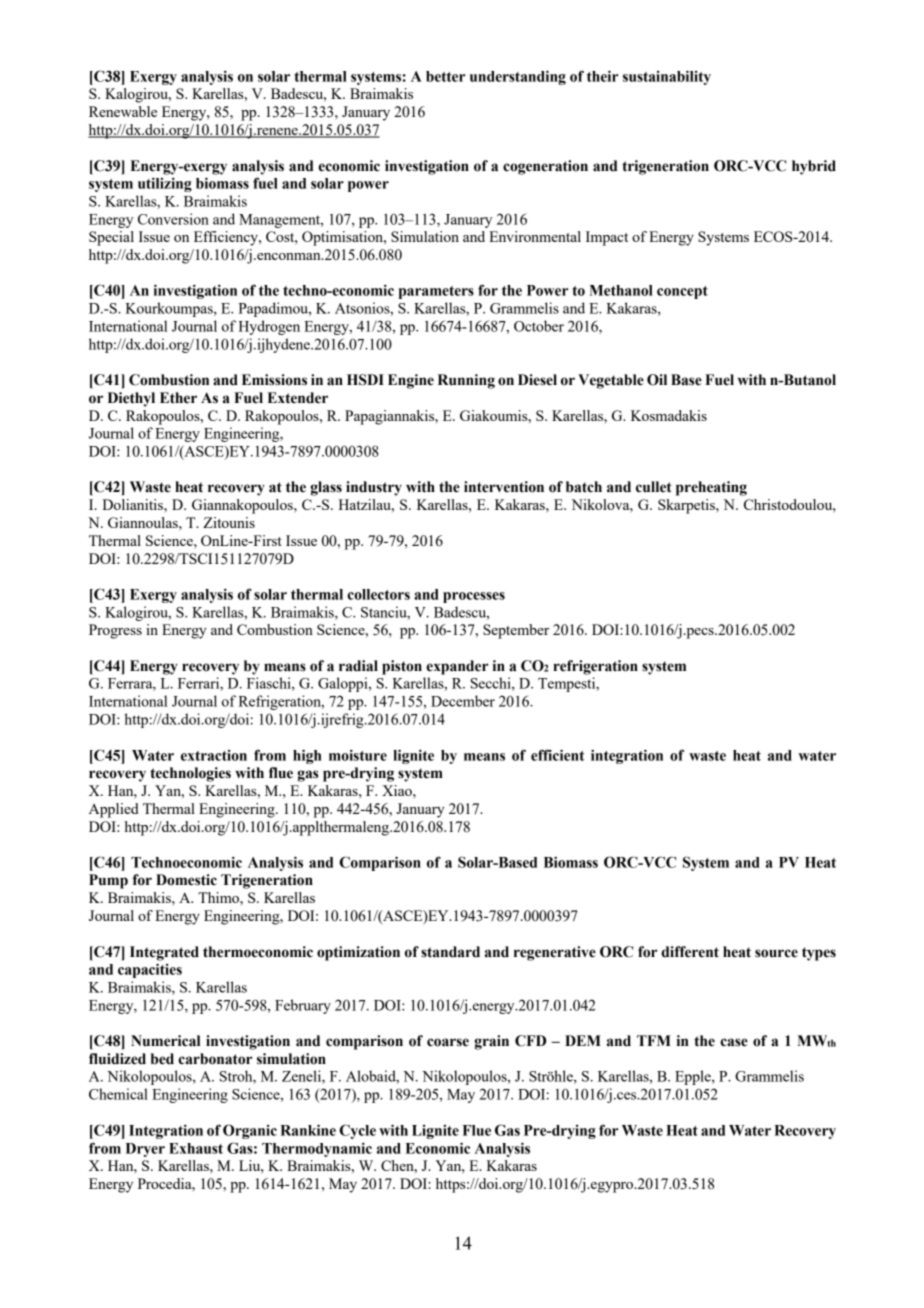  Describe the element at coordinates (115, 631) in the screenshot. I see `Progress` at that location.
